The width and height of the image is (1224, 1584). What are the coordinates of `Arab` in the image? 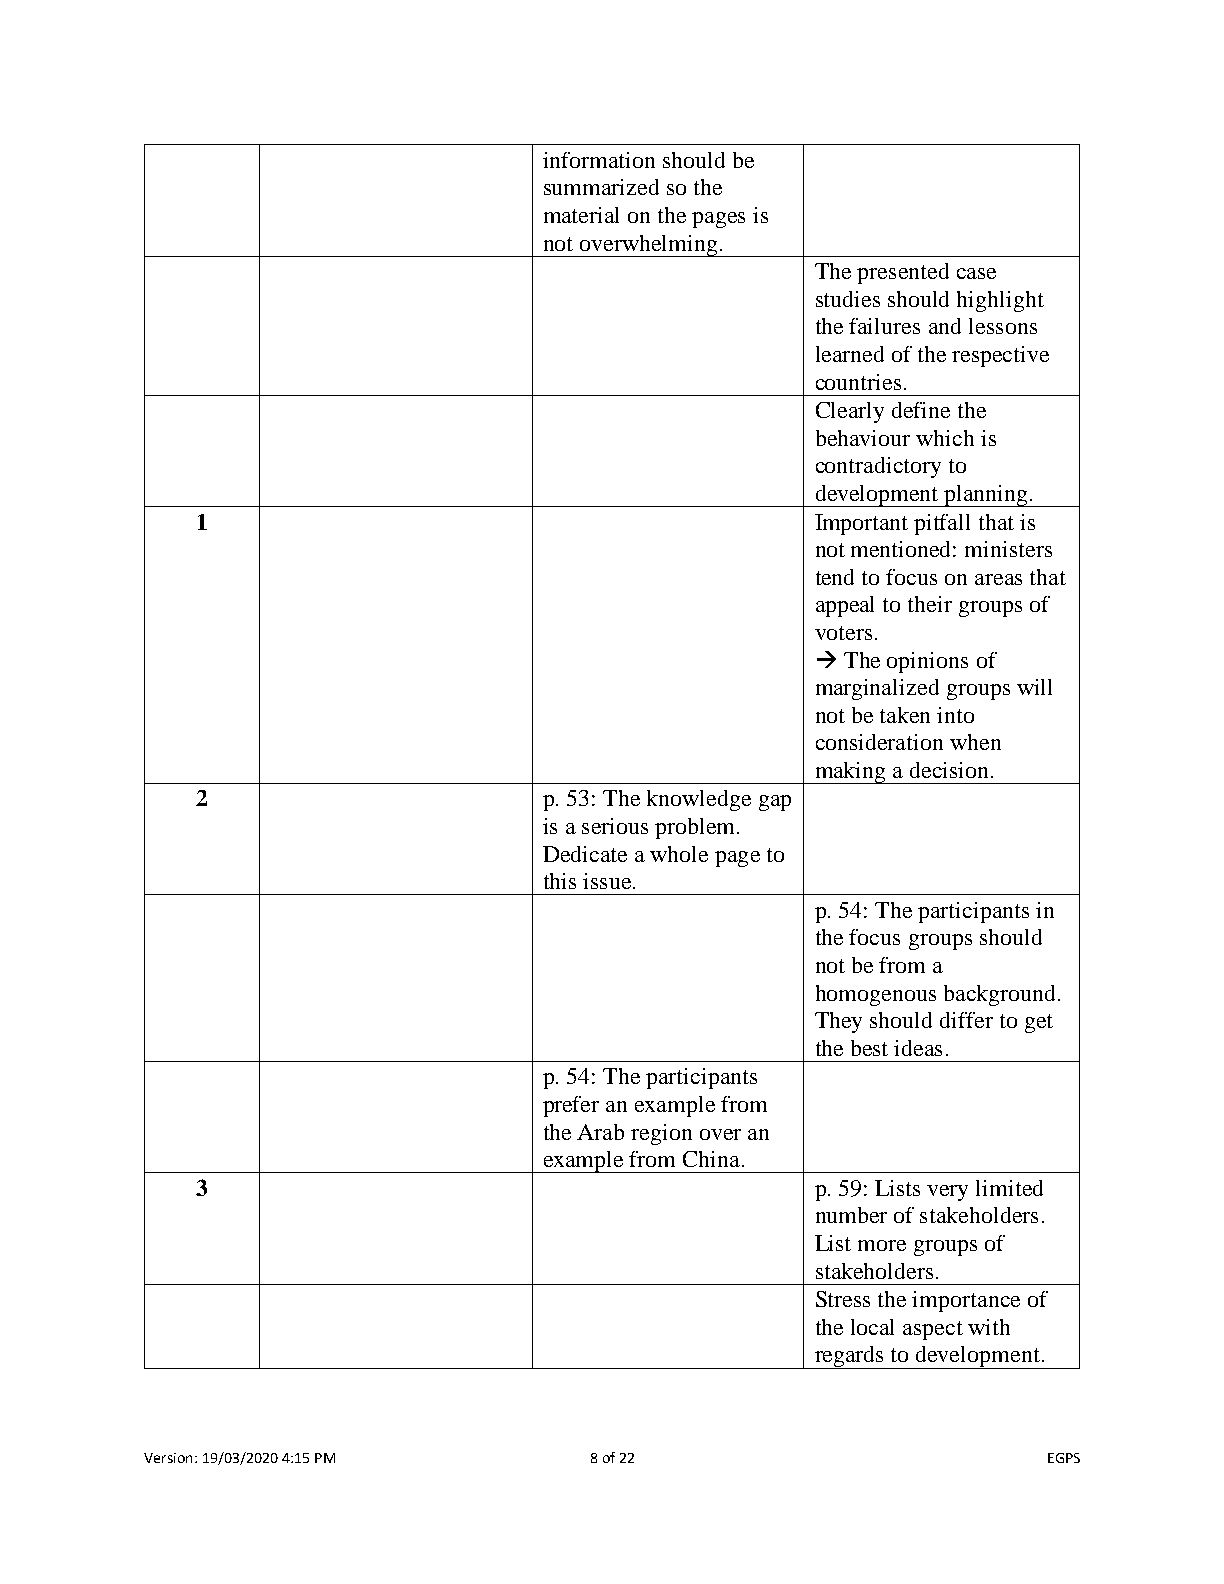 It's located at (600, 1132).
